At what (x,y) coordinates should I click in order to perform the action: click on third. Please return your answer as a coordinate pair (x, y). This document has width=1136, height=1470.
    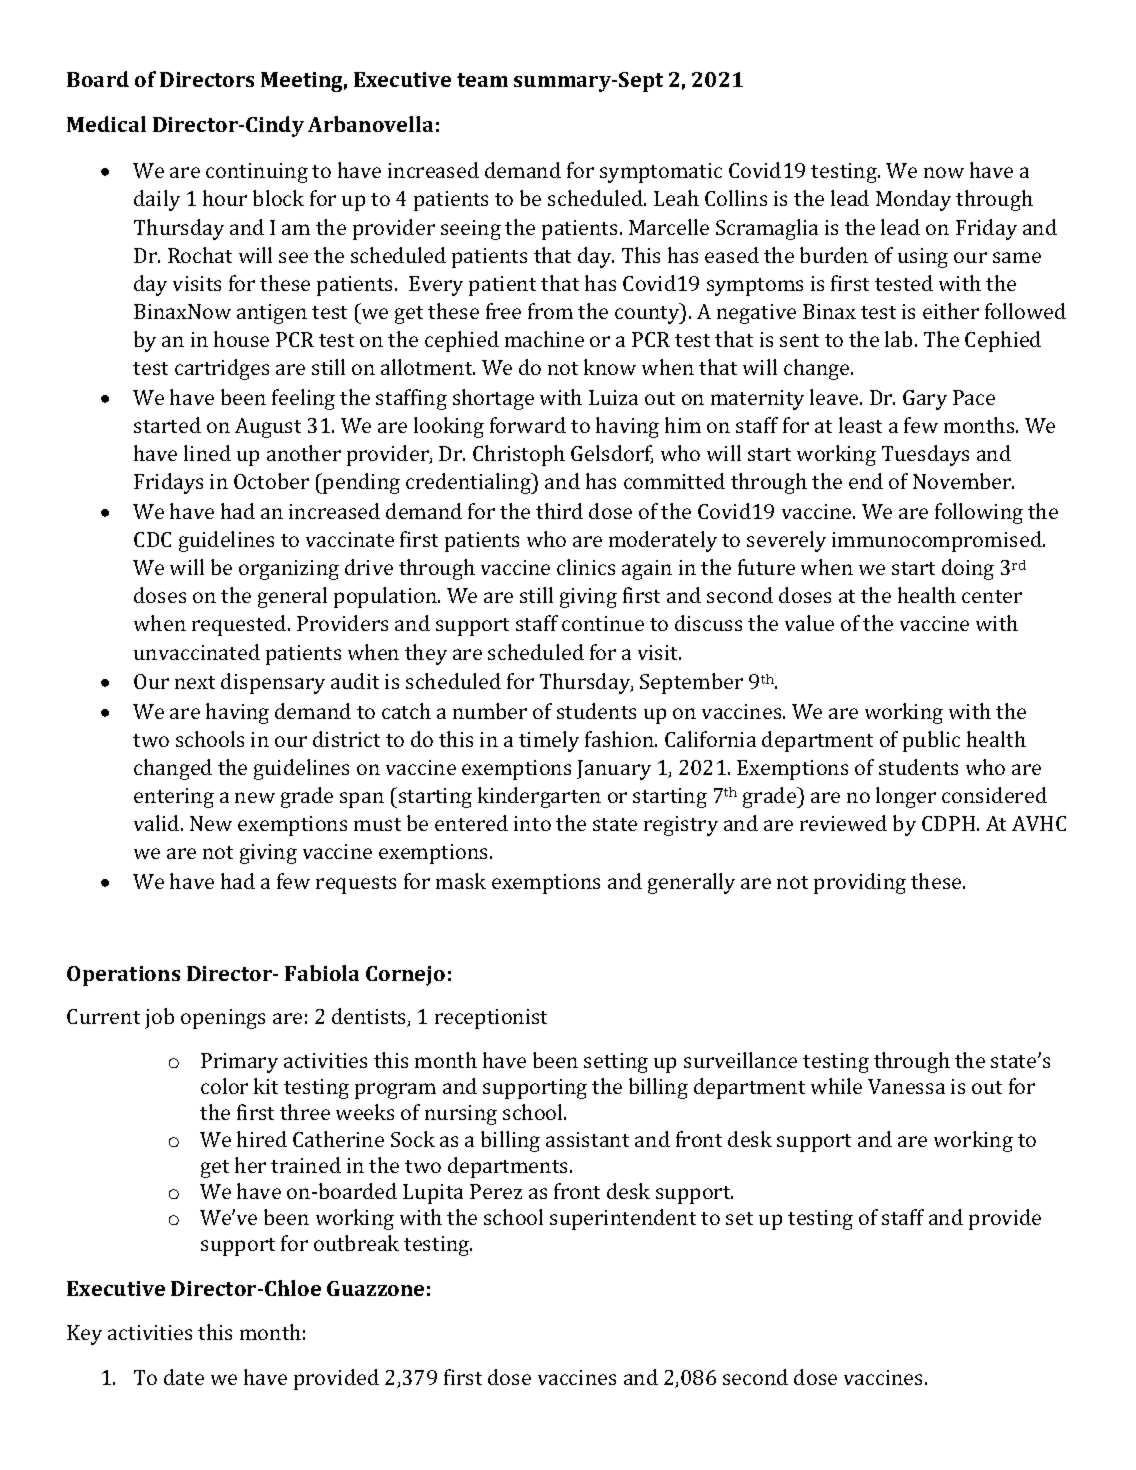
    Looking at the image, I should click on (559, 511).
